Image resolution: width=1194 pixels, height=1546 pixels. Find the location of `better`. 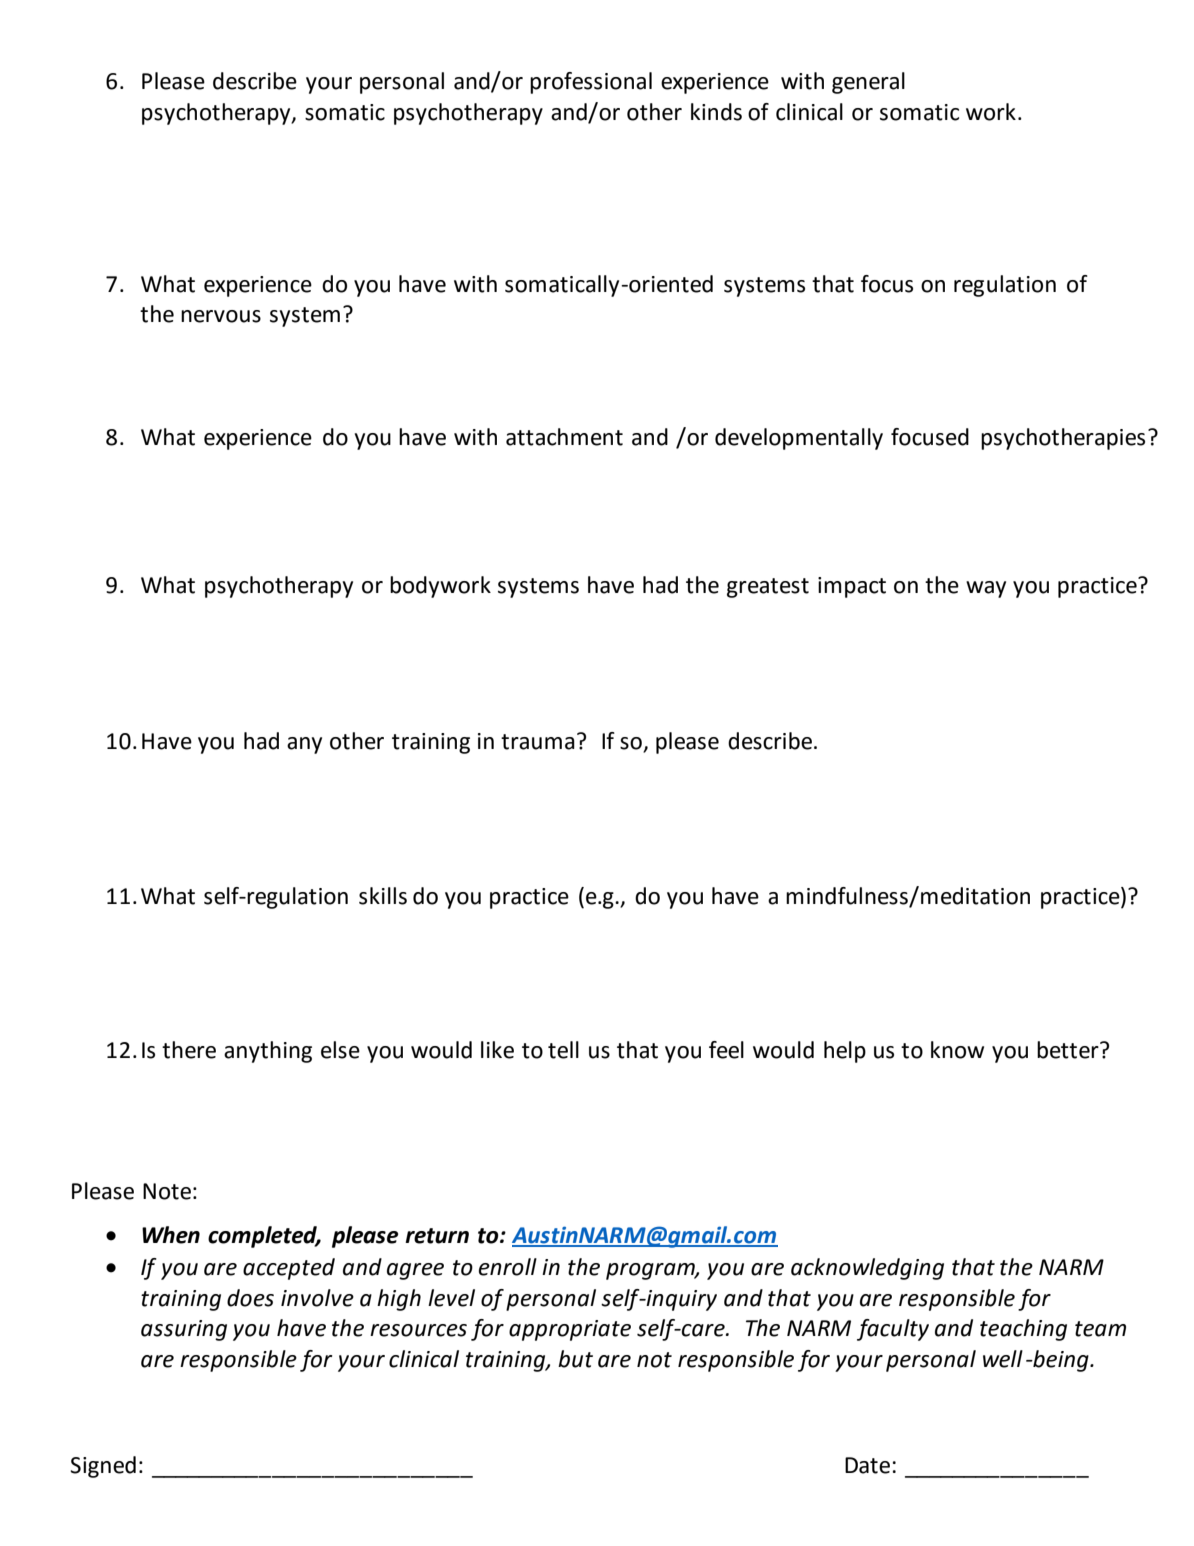

better is located at coordinates (1069, 1050).
